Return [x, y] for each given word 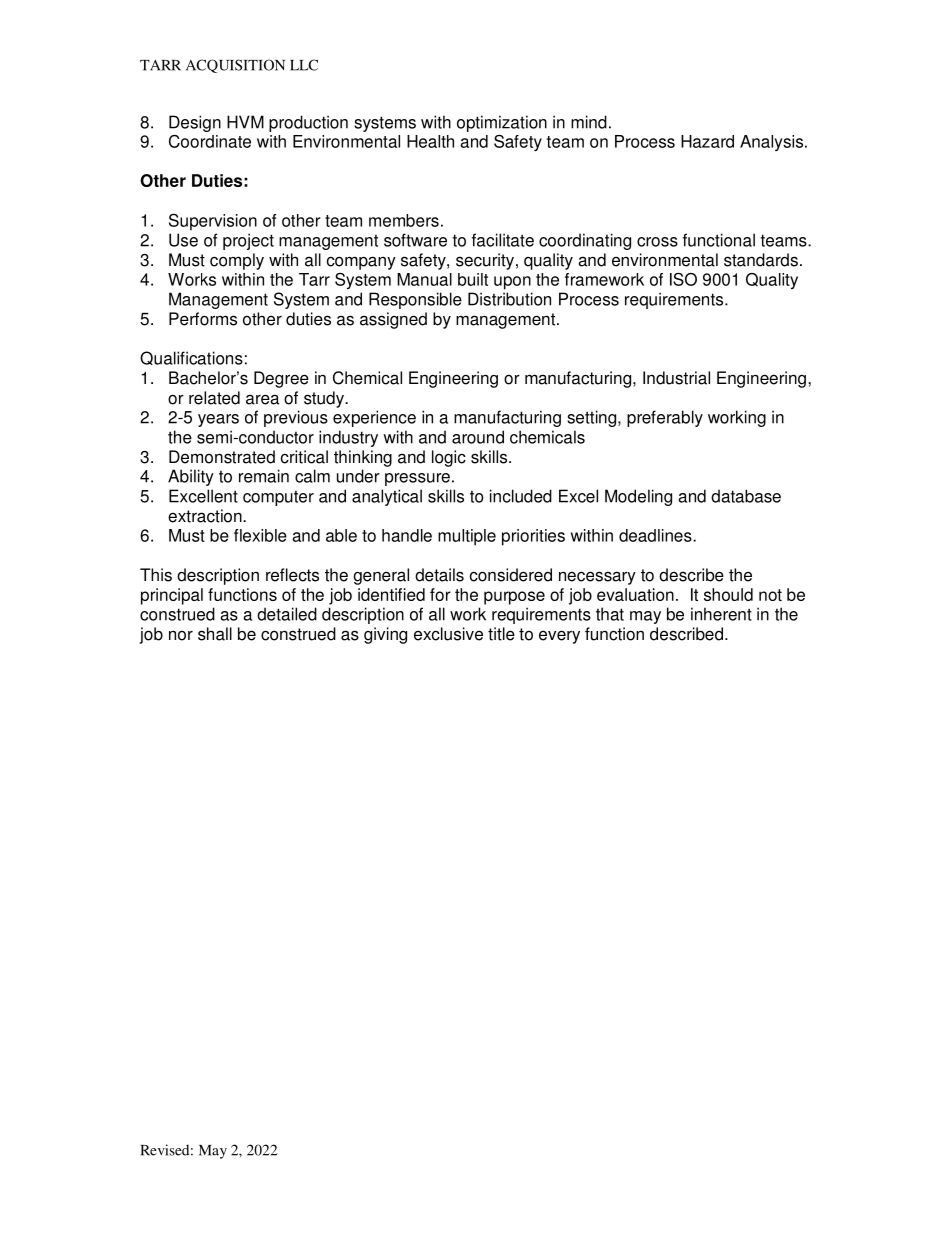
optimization [502, 123]
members [404, 220]
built [473, 279]
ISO [683, 279]
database [746, 496]
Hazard [707, 141]
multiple [467, 537]
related [214, 398]
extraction [206, 516]
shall [215, 634]
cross [657, 242]
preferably [665, 418]
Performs [203, 319]
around [478, 437]
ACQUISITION [235, 66]
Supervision [213, 222]
